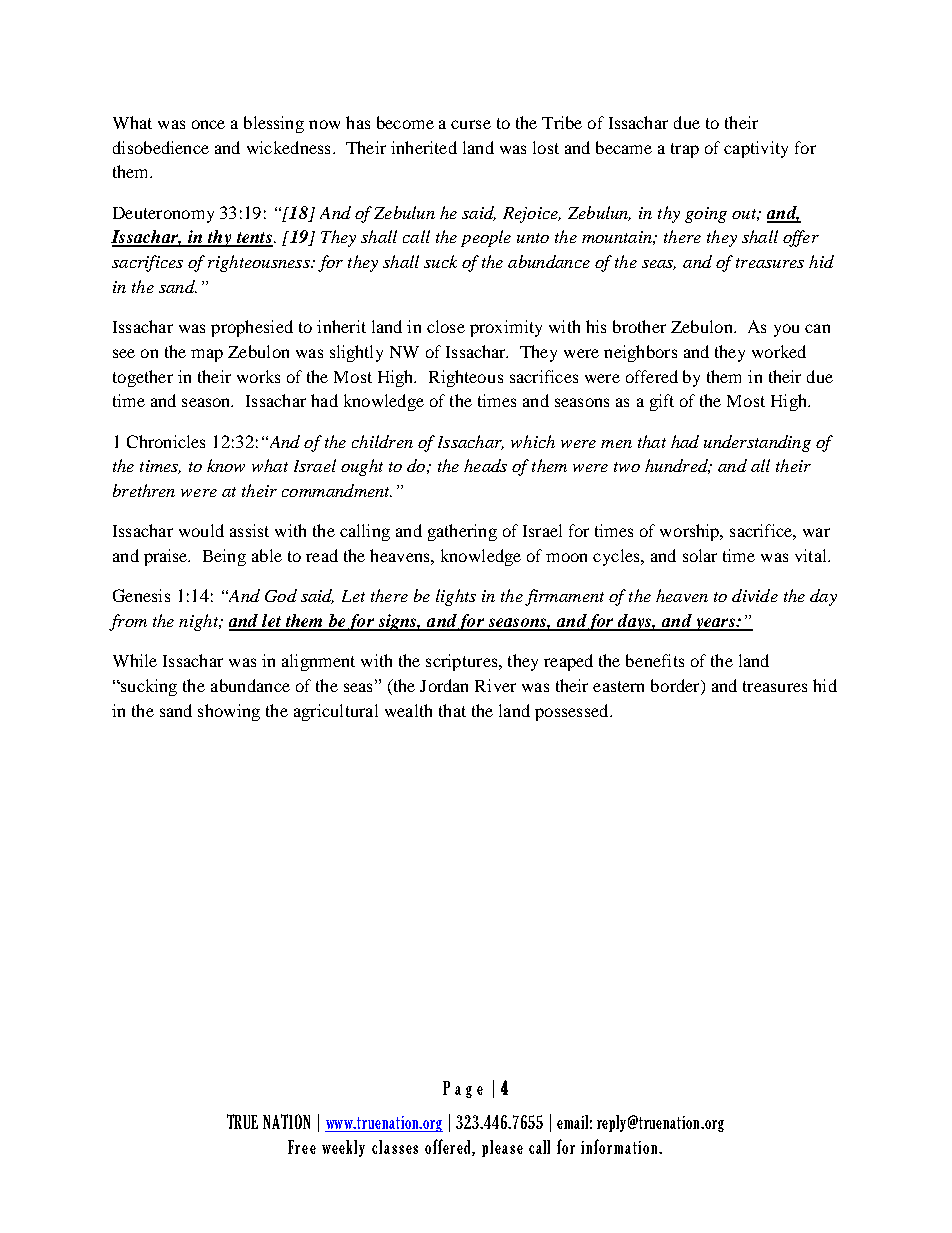  What do you see at coordinates (462, 532) in the document?
I see `gathering` at bounding box center [462, 532].
